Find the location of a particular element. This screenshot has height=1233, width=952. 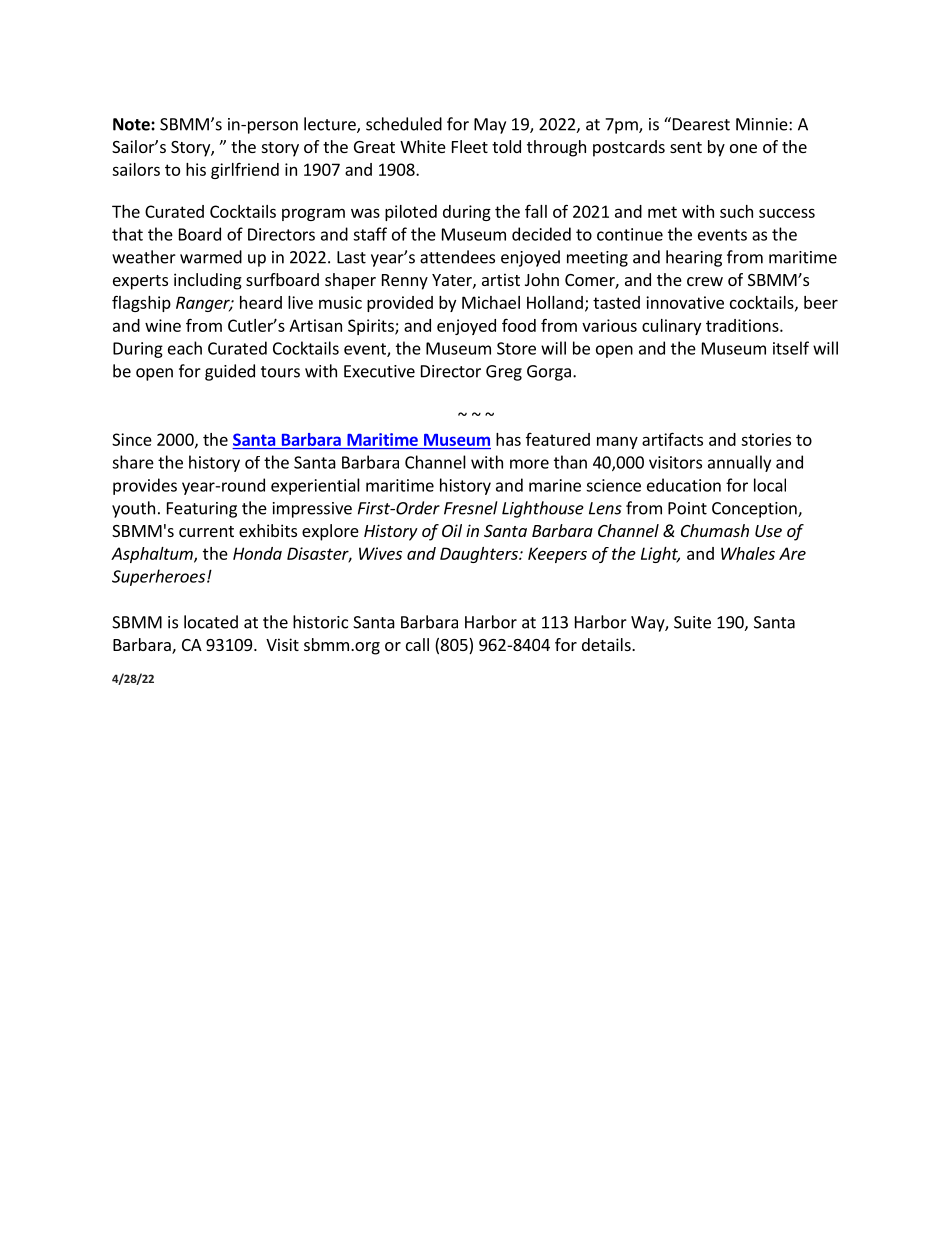

innovative is located at coordinates (685, 302).
